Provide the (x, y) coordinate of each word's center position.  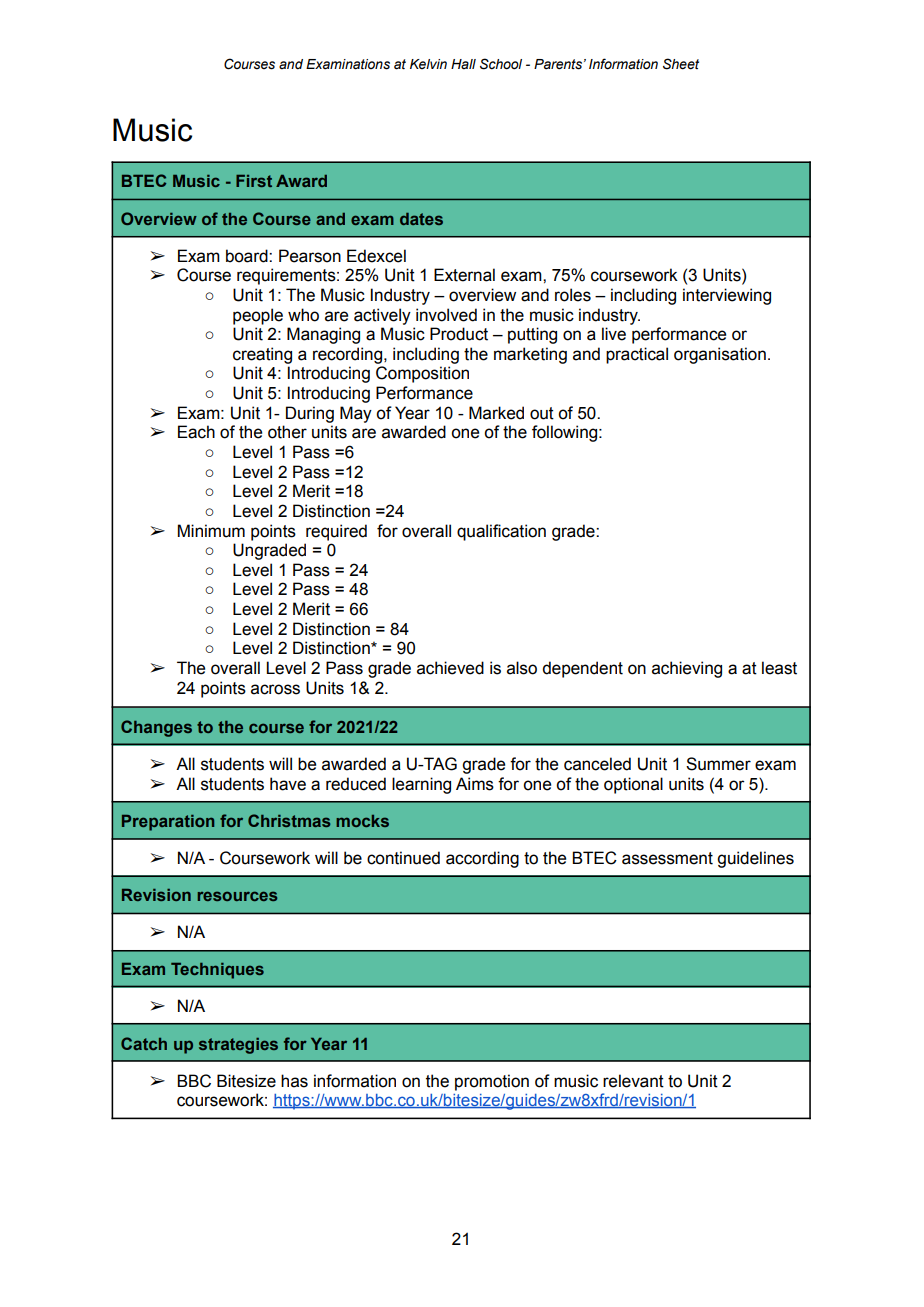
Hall (463, 64)
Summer (718, 764)
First (254, 181)
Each (196, 432)
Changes (156, 728)
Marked (496, 413)
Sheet (681, 64)
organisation (720, 355)
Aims (475, 784)
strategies (238, 1046)
